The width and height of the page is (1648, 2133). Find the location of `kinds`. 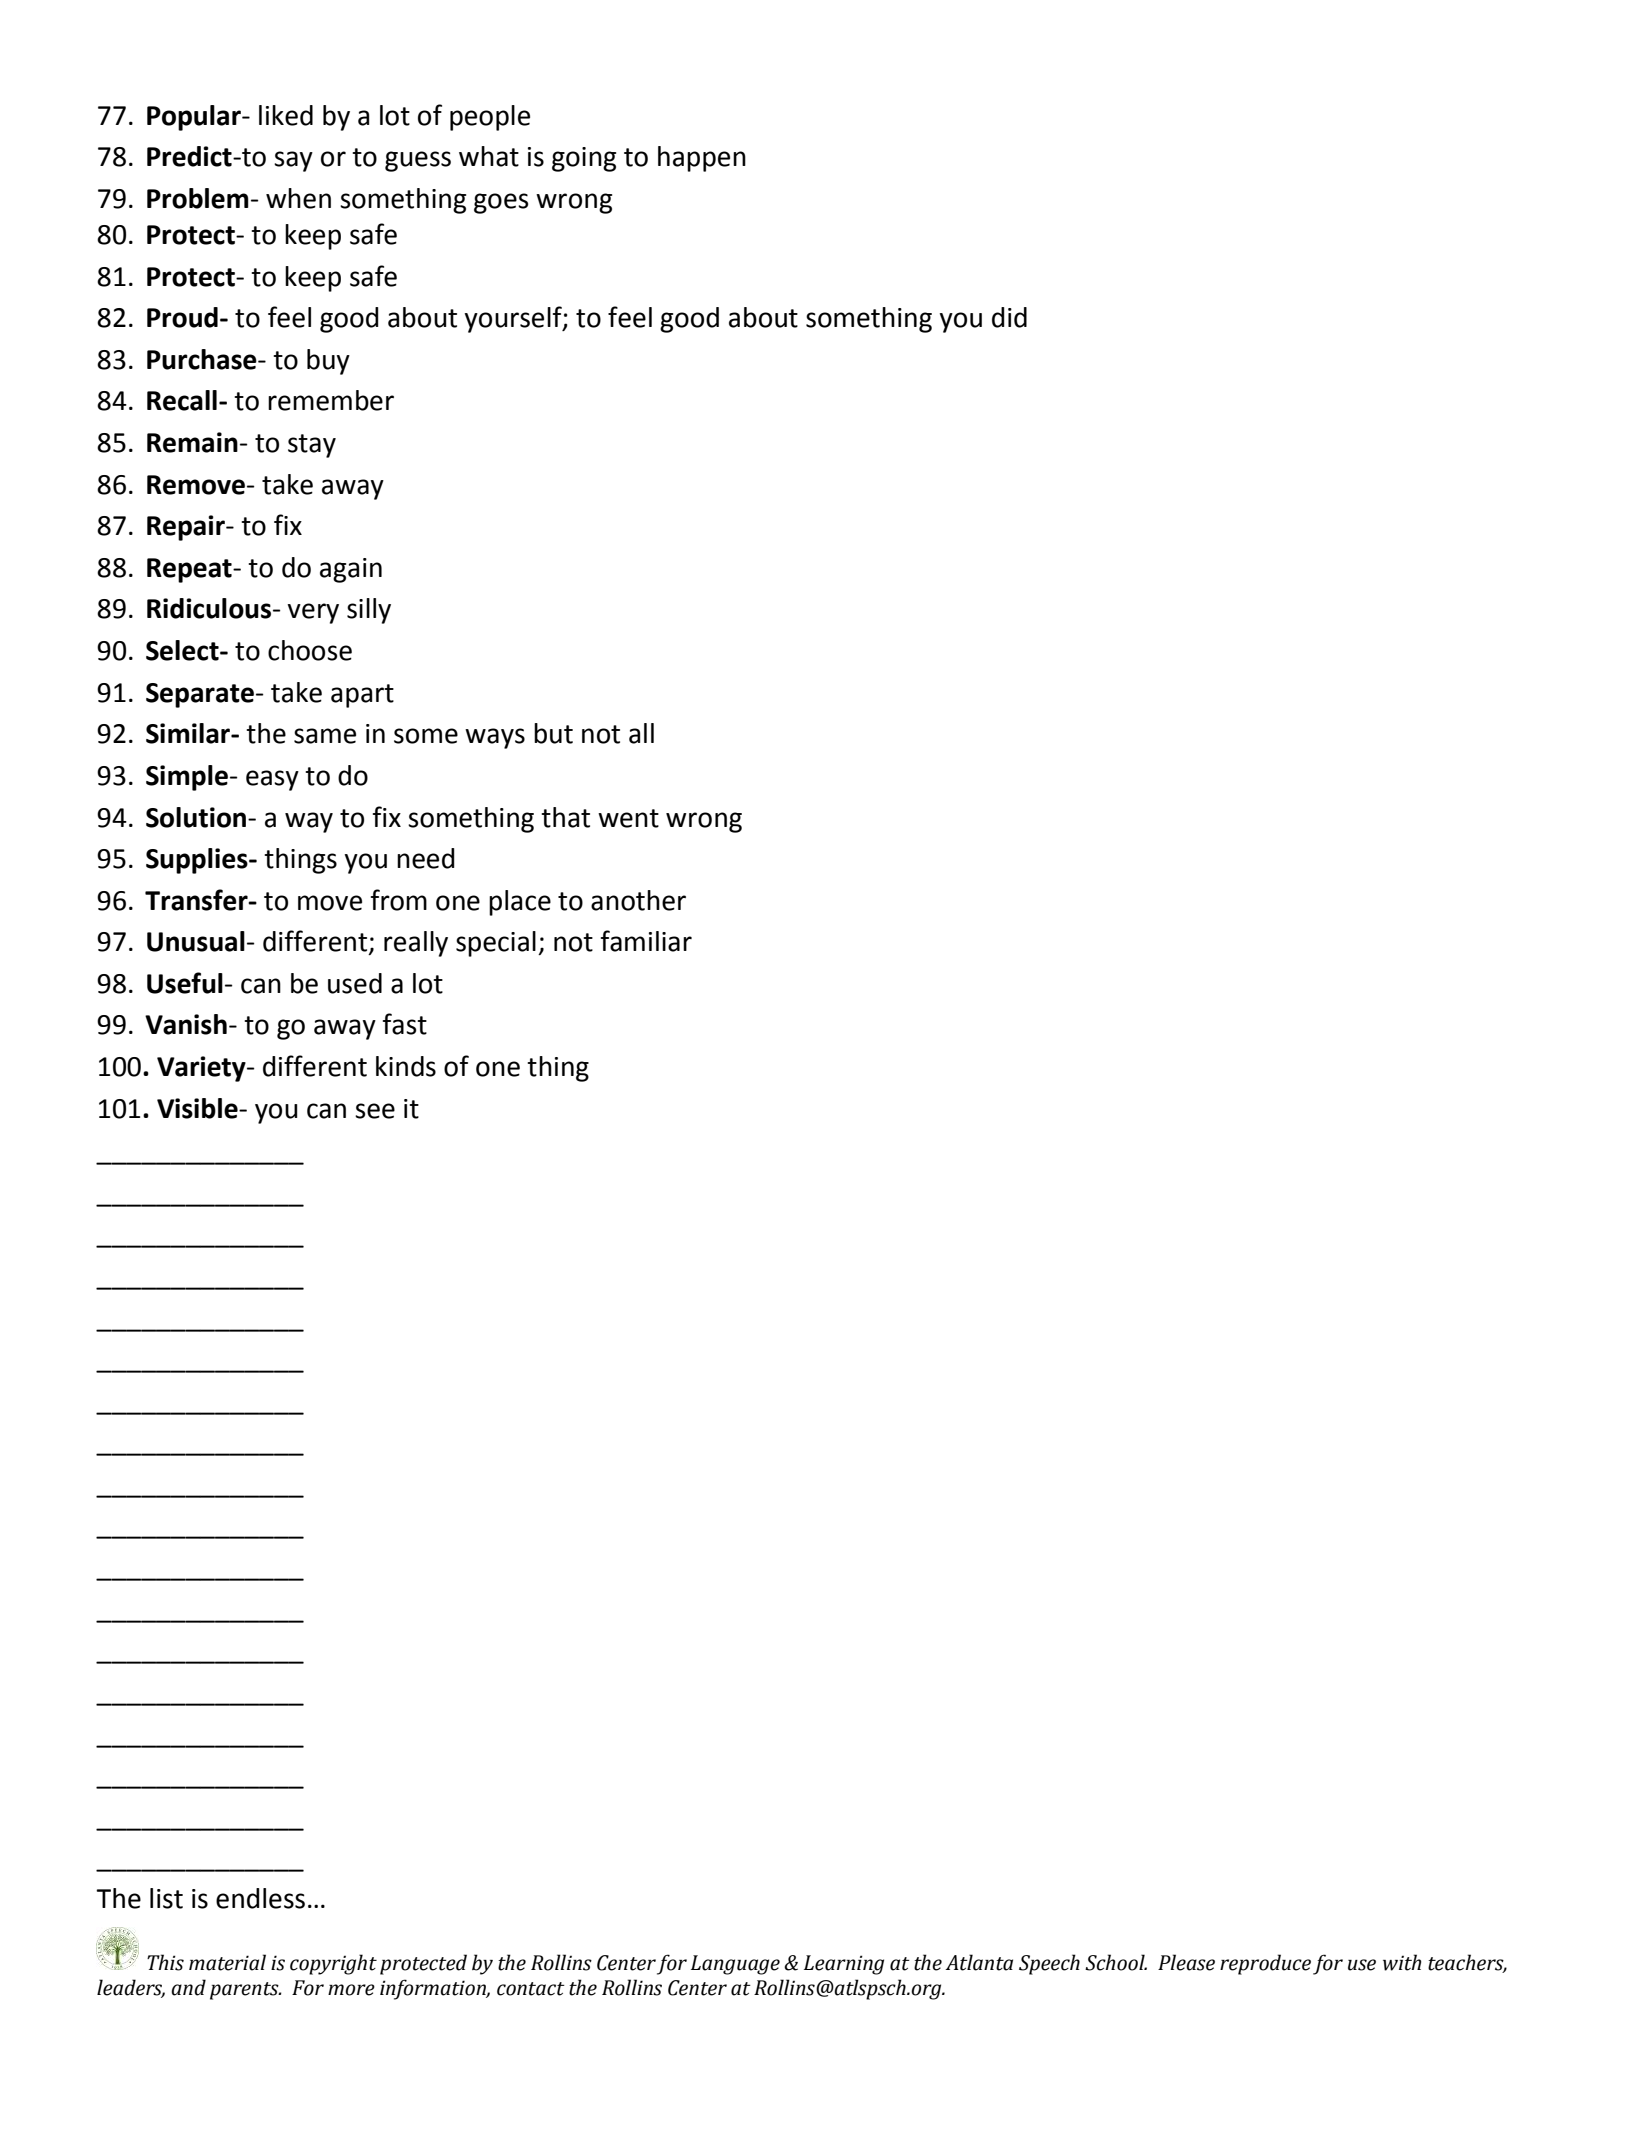

kinds is located at coordinates (406, 1066).
